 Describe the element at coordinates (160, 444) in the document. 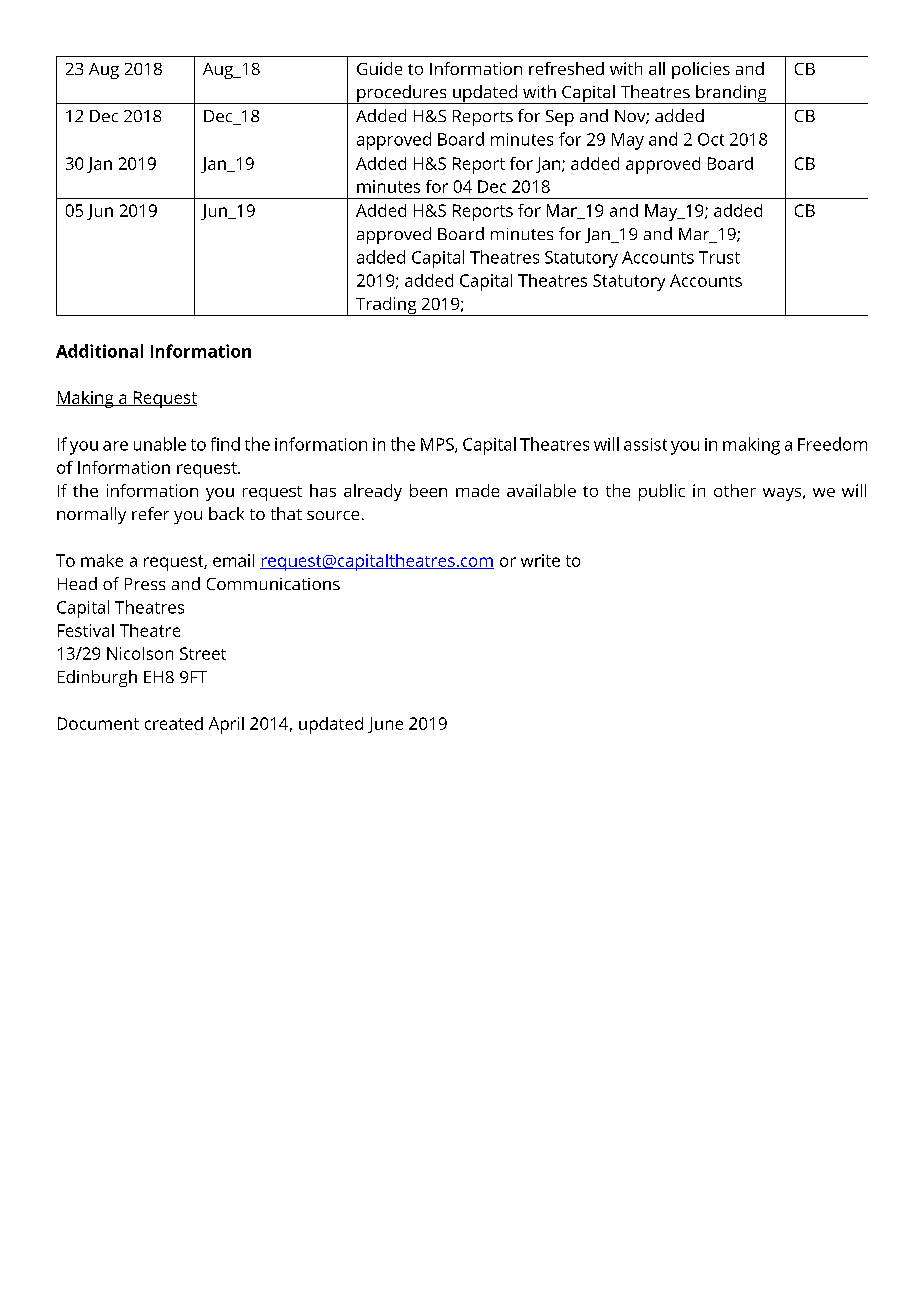

I see `unable` at that location.
